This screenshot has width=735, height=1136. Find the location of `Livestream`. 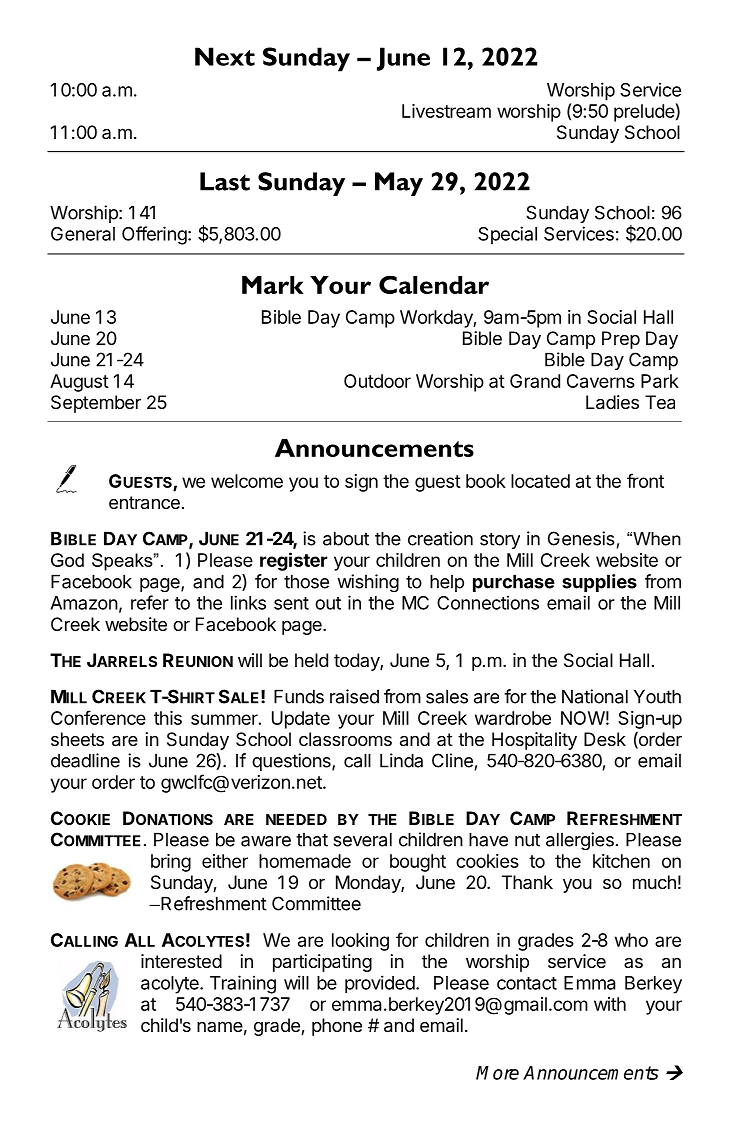

Livestream is located at coordinates (446, 111).
